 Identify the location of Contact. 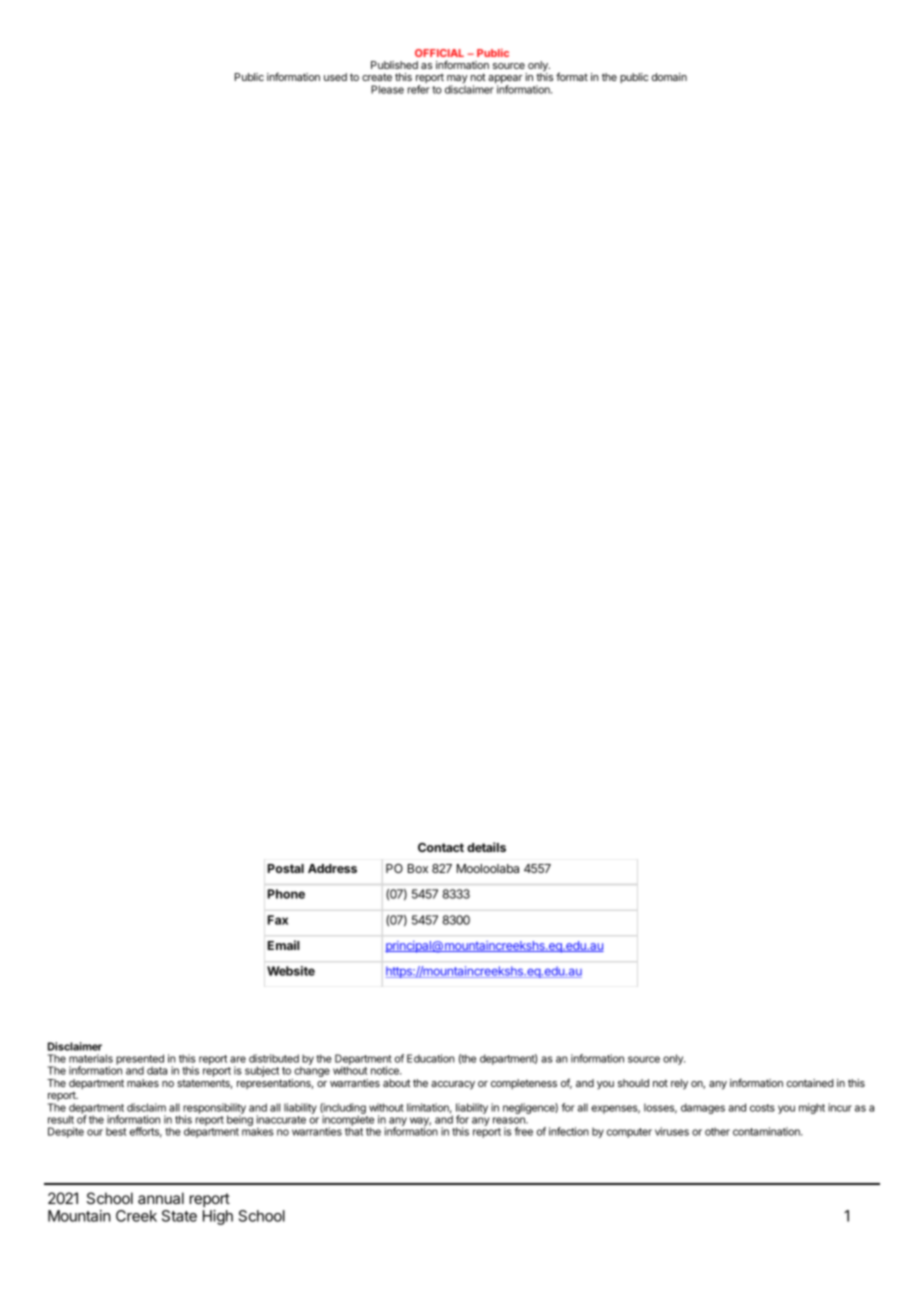
(441, 847).
